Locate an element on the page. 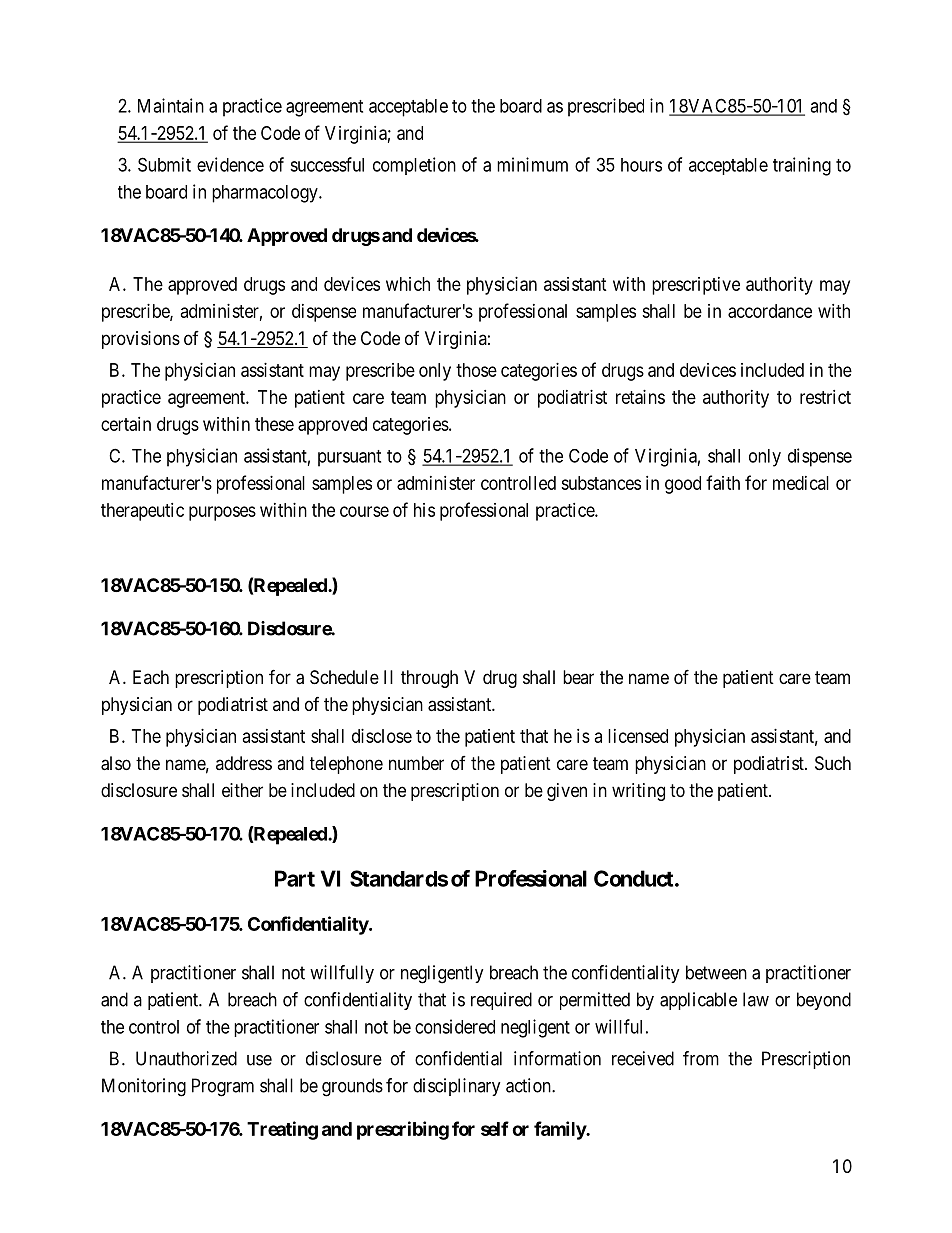 This image has height=1233, width=952. from is located at coordinates (701, 1058).
